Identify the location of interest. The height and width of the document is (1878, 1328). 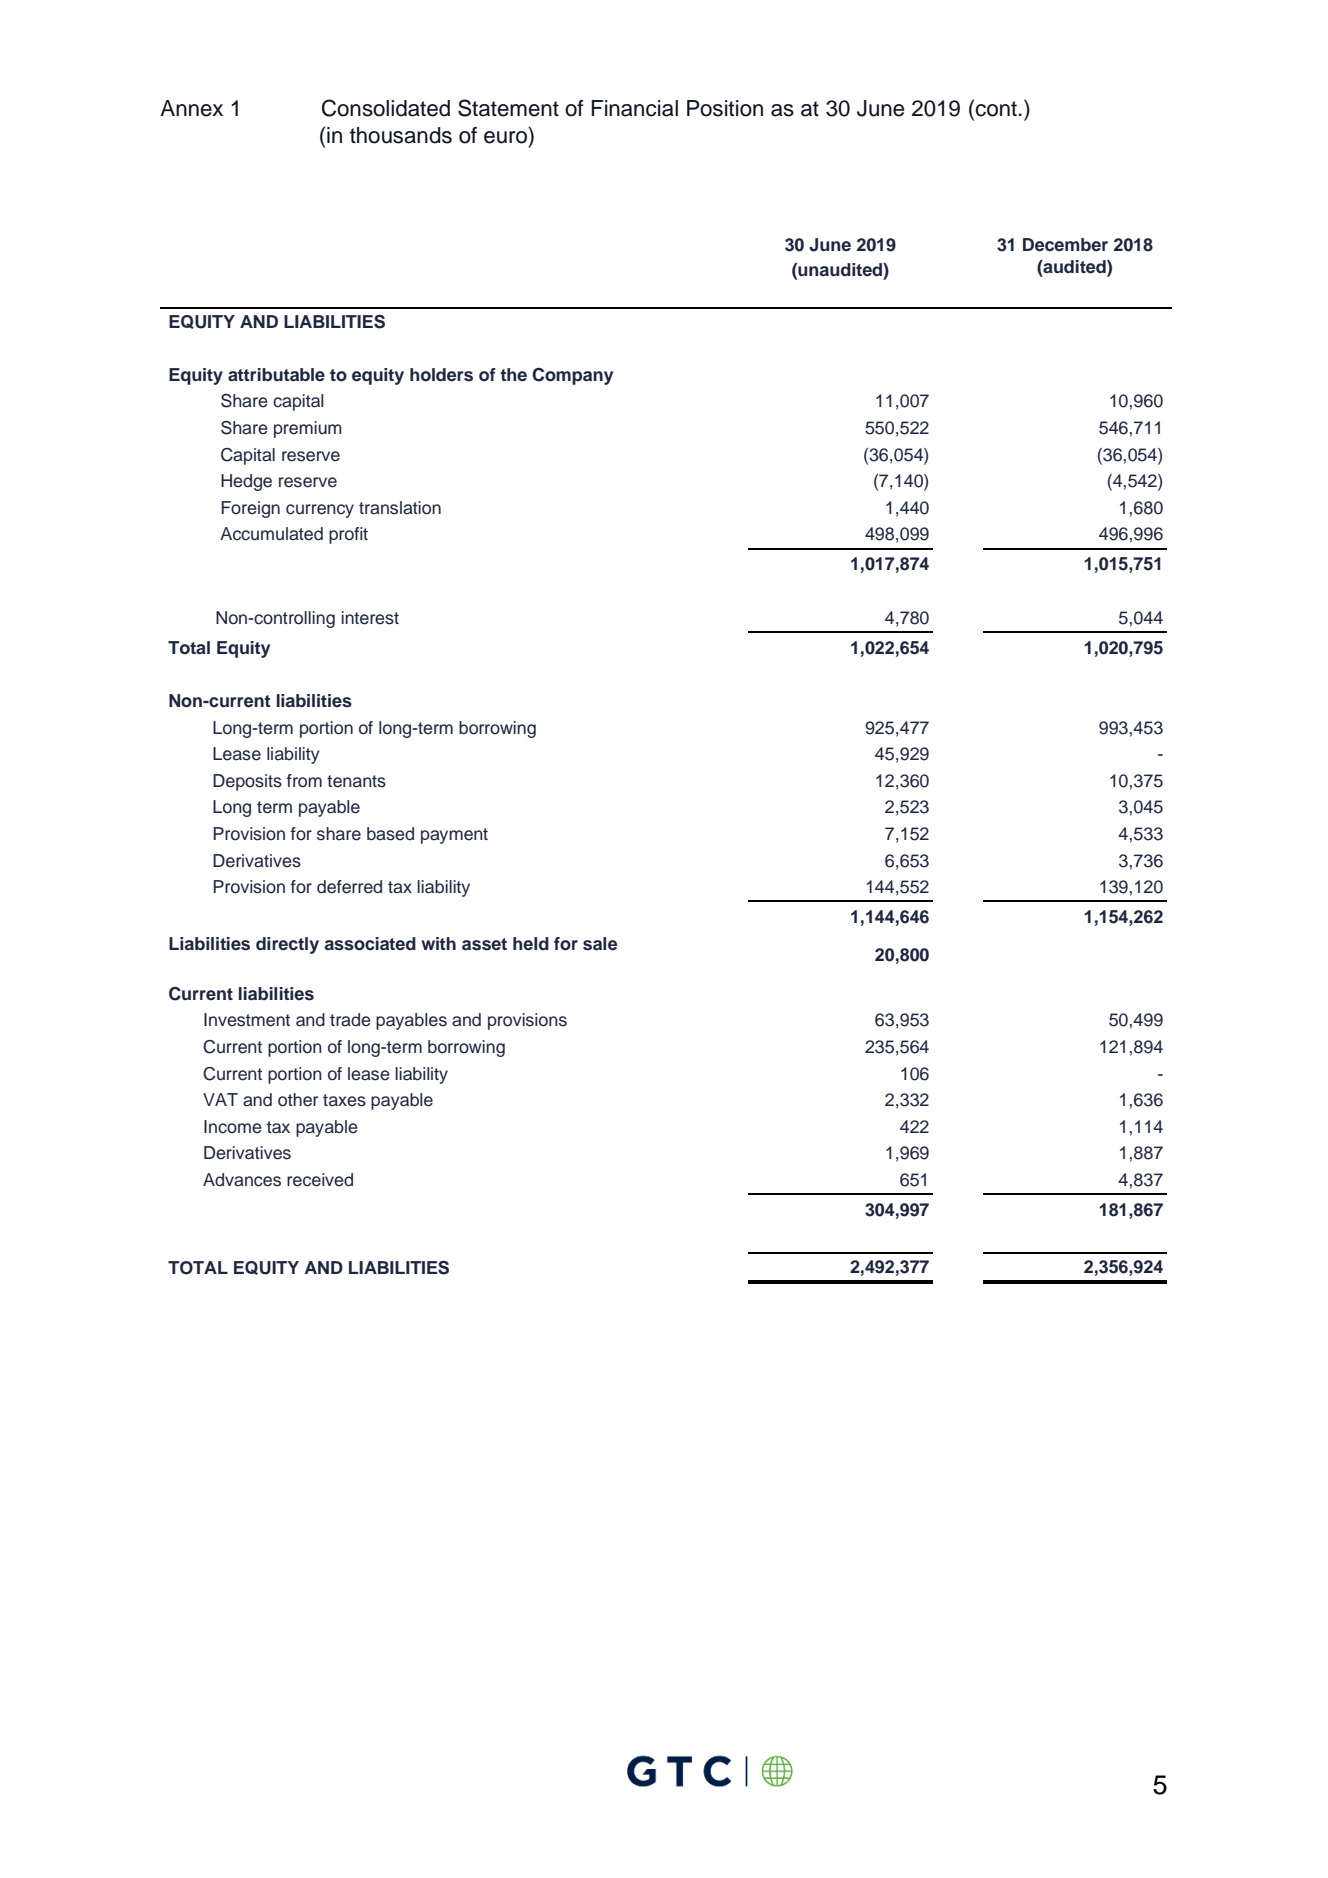
(370, 618).
